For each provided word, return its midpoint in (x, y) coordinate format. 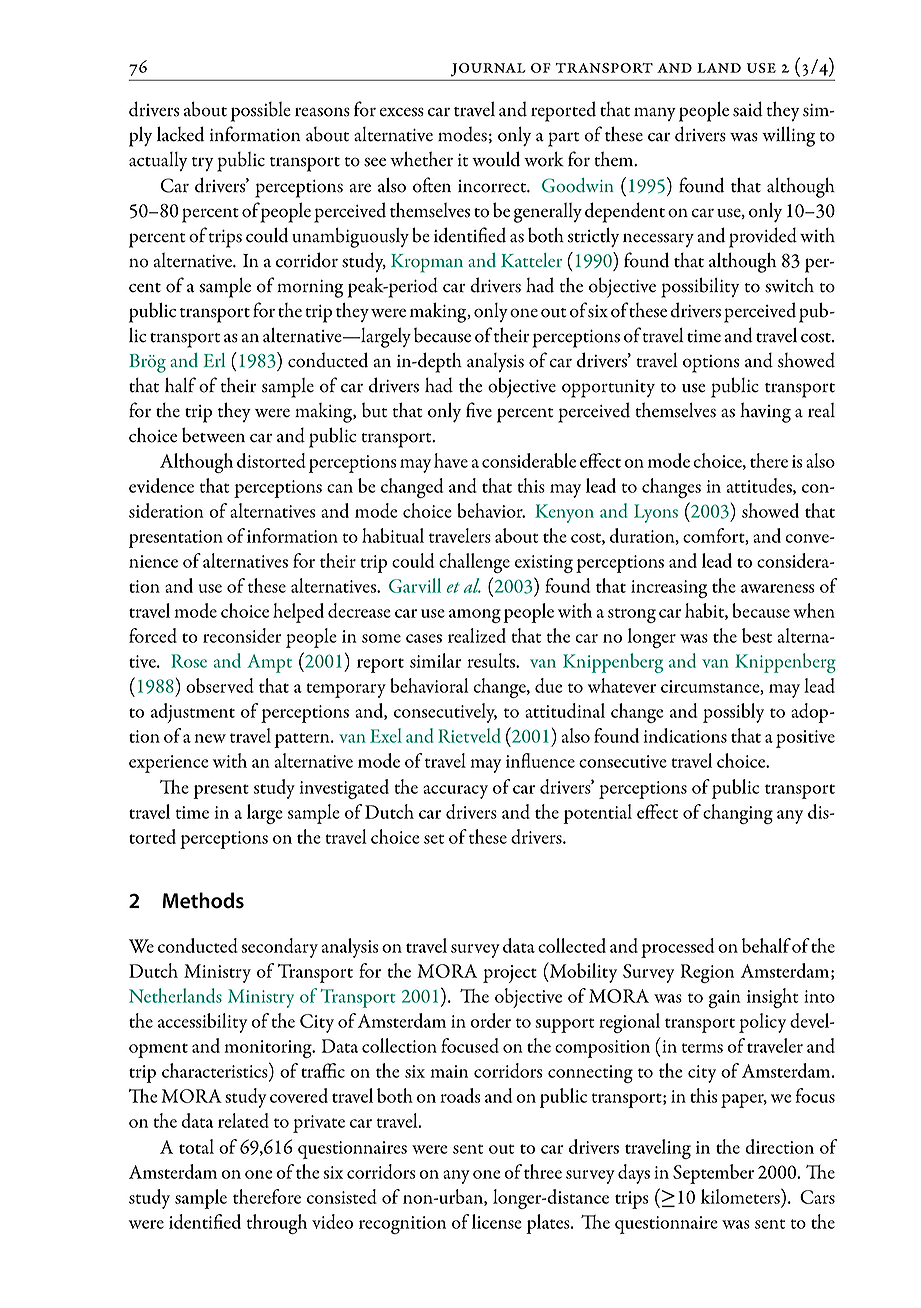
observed (220, 685)
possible (261, 112)
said (748, 109)
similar (435, 660)
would (496, 159)
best (757, 635)
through (277, 1224)
